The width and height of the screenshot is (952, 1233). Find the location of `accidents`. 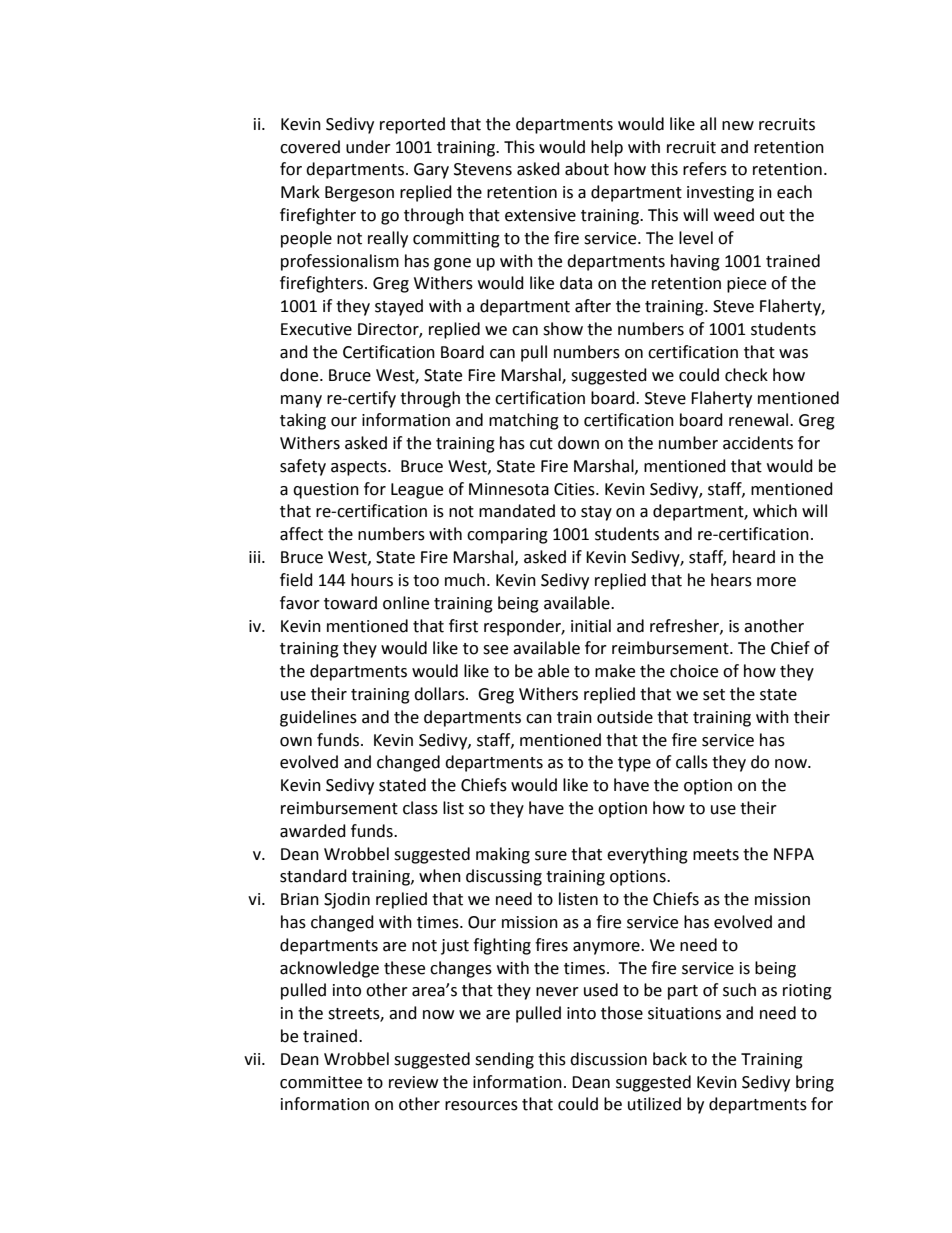

accidents is located at coordinates (758, 443).
